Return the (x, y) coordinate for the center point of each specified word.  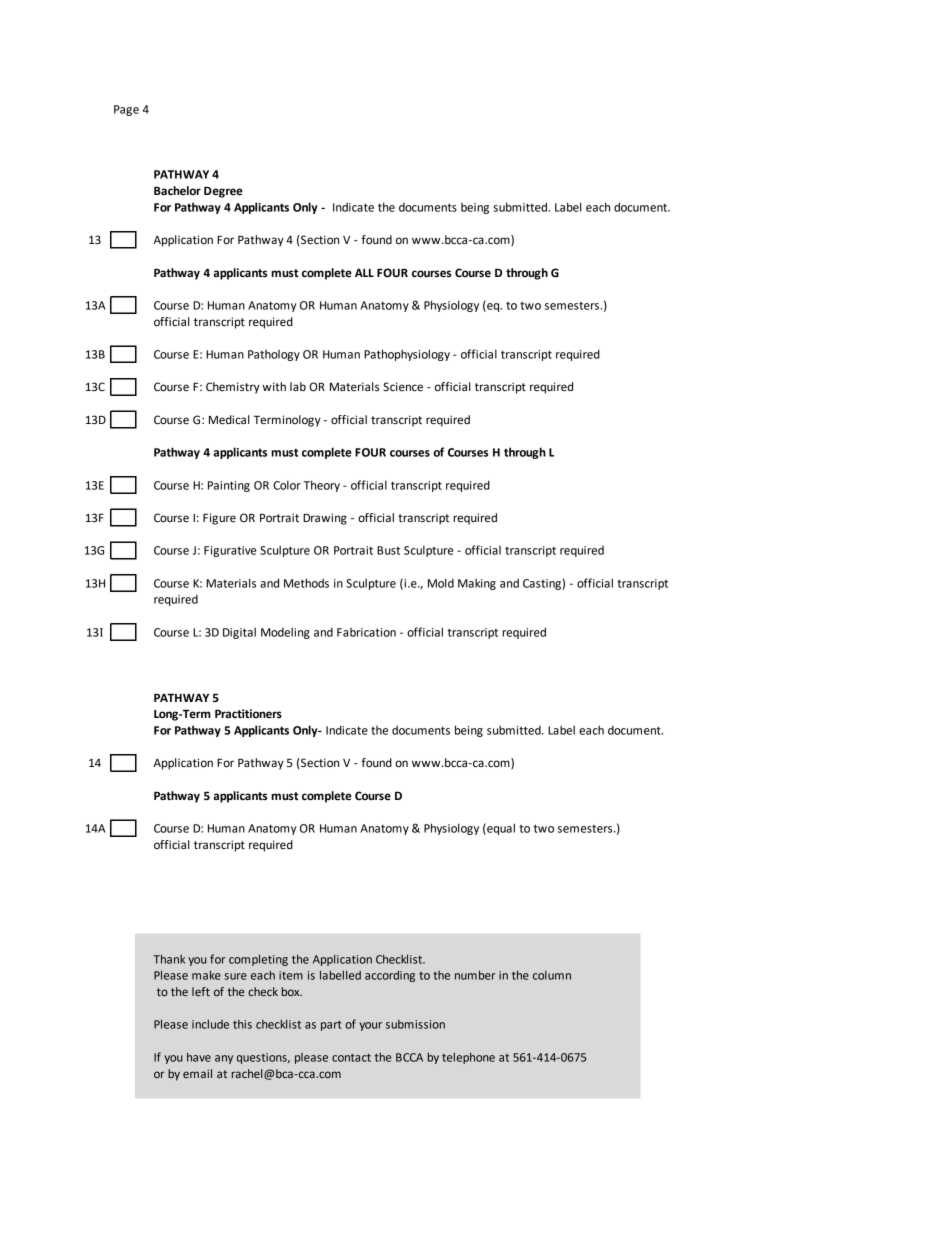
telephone (468, 1058)
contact (351, 1057)
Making (477, 584)
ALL (364, 273)
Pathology (274, 355)
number (475, 975)
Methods (306, 583)
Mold (441, 583)
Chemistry (233, 388)
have (199, 1057)
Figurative (230, 551)
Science (403, 387)
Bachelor (177, 191)
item (291, 975)
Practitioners (248, 714)
